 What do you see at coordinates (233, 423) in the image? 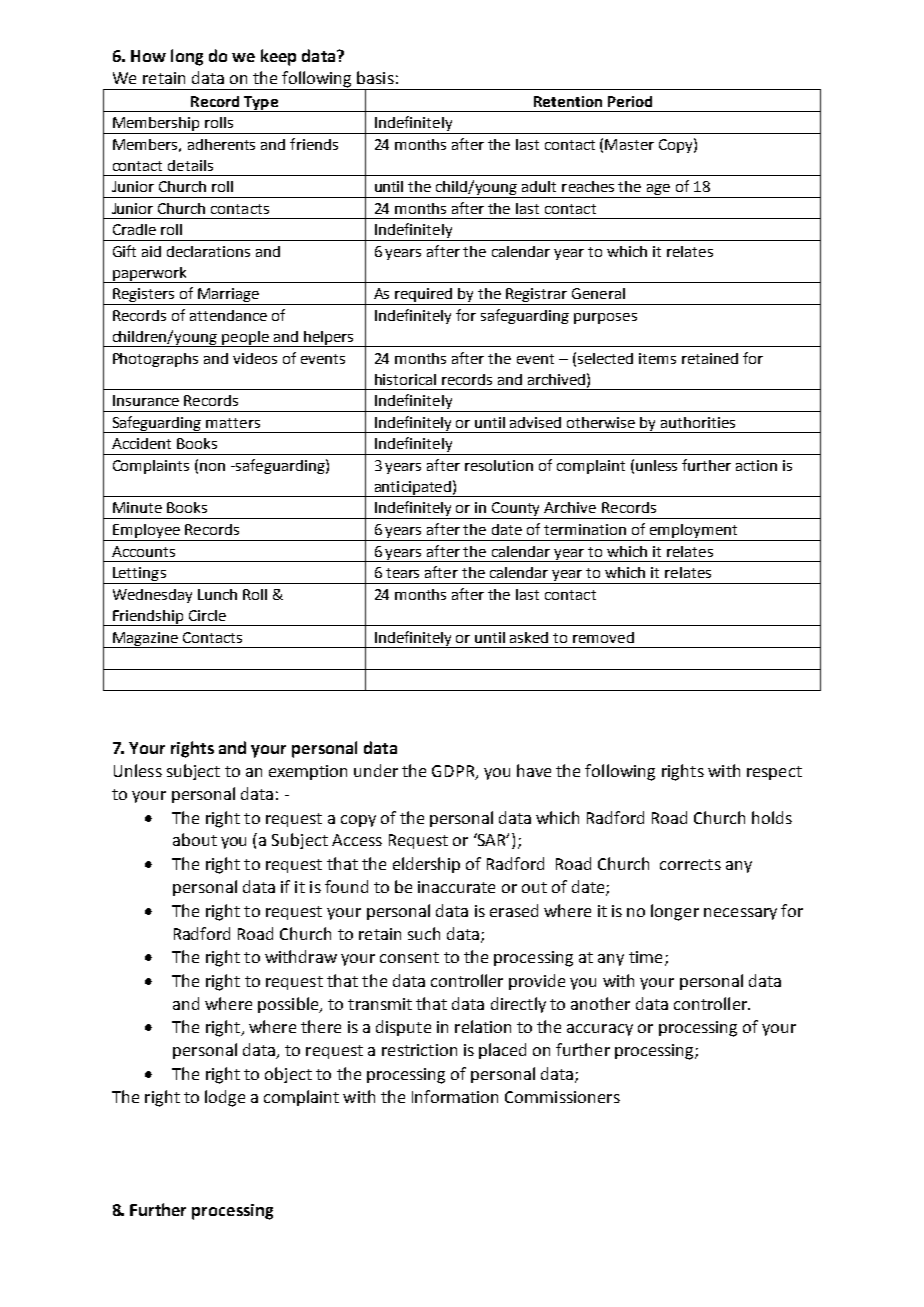
I see `matters` at bounding box center [233, 423].
